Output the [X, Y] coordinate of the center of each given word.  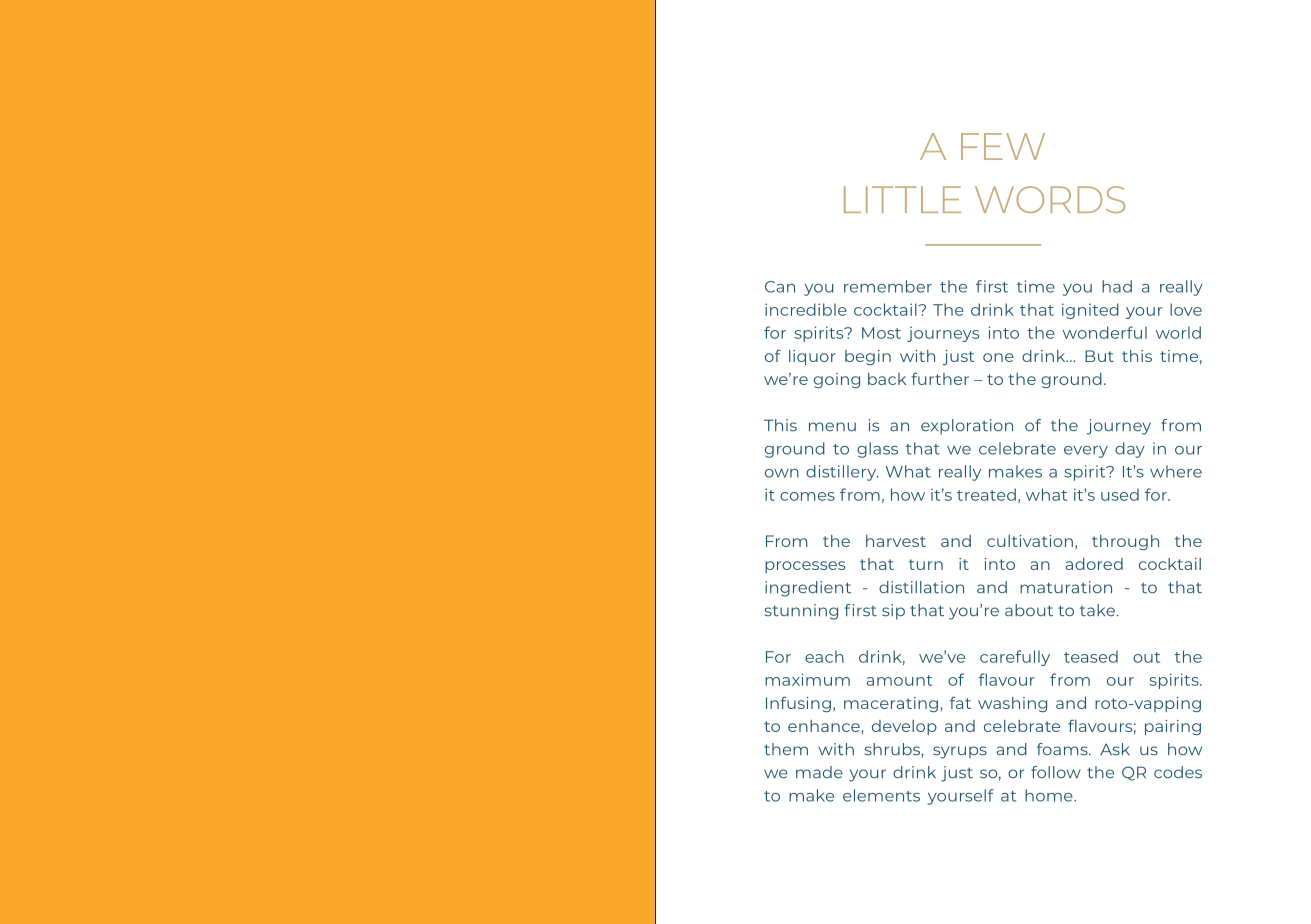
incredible [806, 309]
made [819, 772]
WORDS [1050, 199]
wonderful [1105, 332]
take [1098, 610]
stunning [801, 612]
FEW [1003, 146]
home [1050, 795]
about [1029, 610]
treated [986, 494]
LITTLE [902, 199]
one [998, 357]
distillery [842, 473]
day [1130, 450]
